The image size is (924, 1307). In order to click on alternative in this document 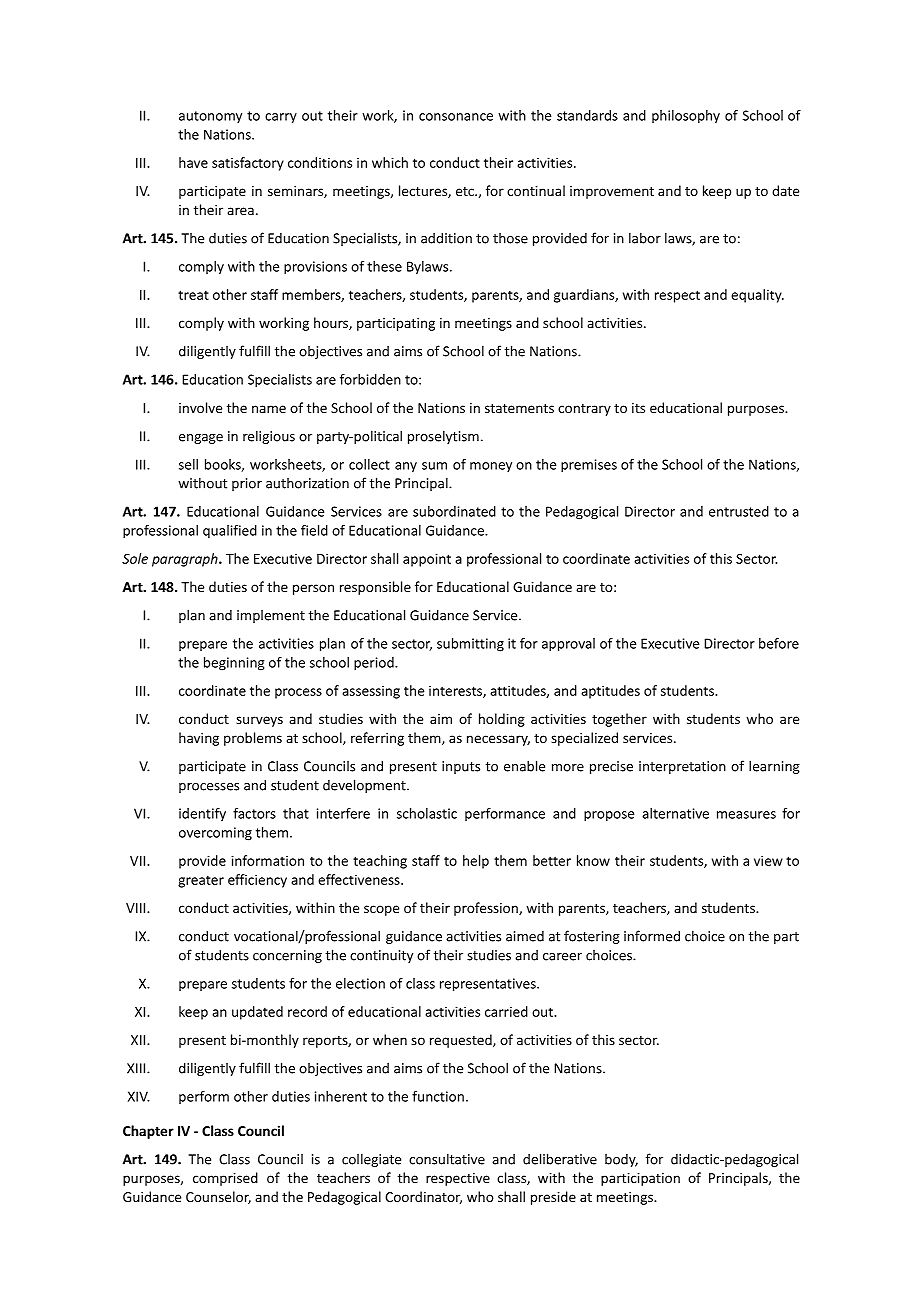, I will do `click(675, 813)`.
